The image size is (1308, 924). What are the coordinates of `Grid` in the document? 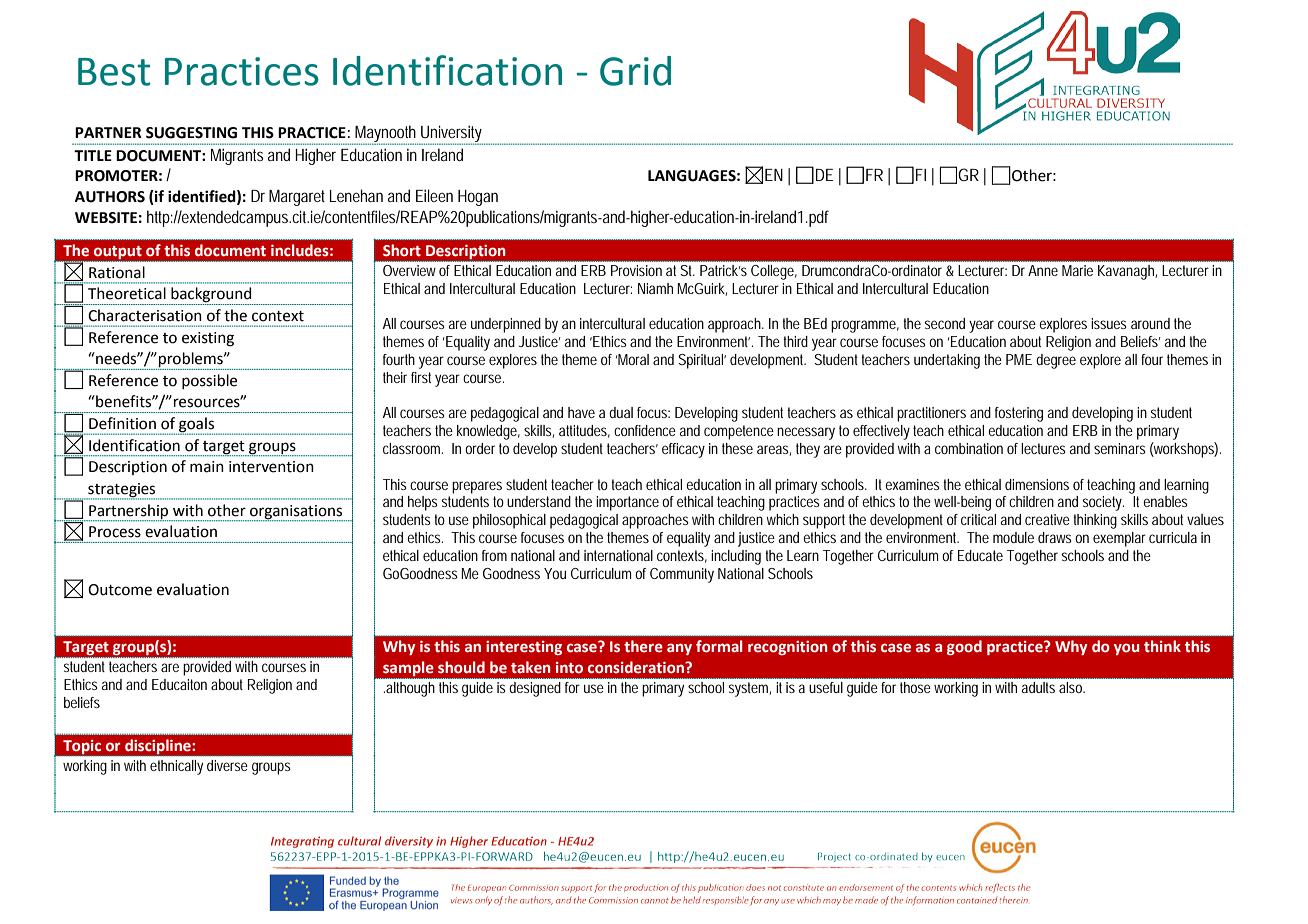 It's located at (635, 71).
